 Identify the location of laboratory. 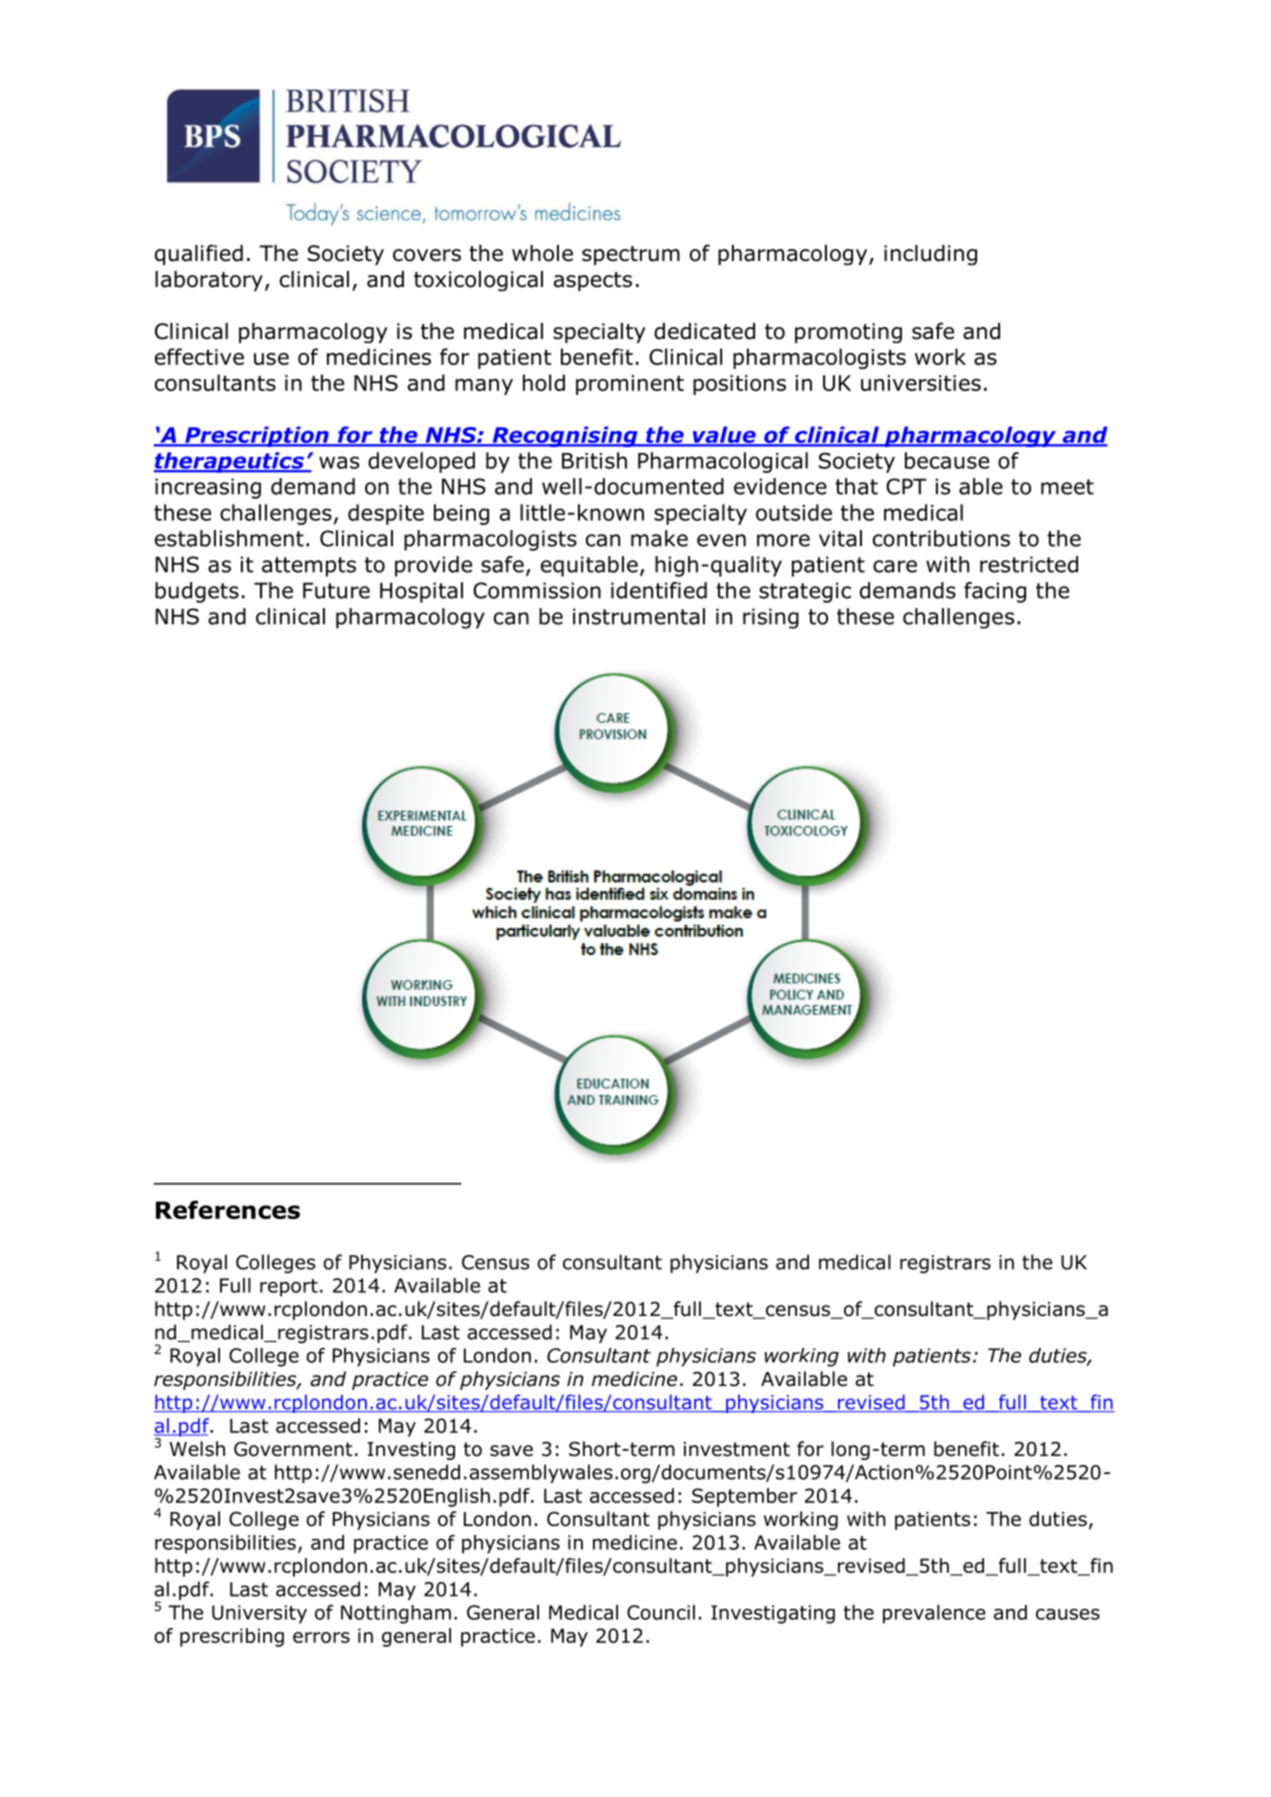
(209, 281).
